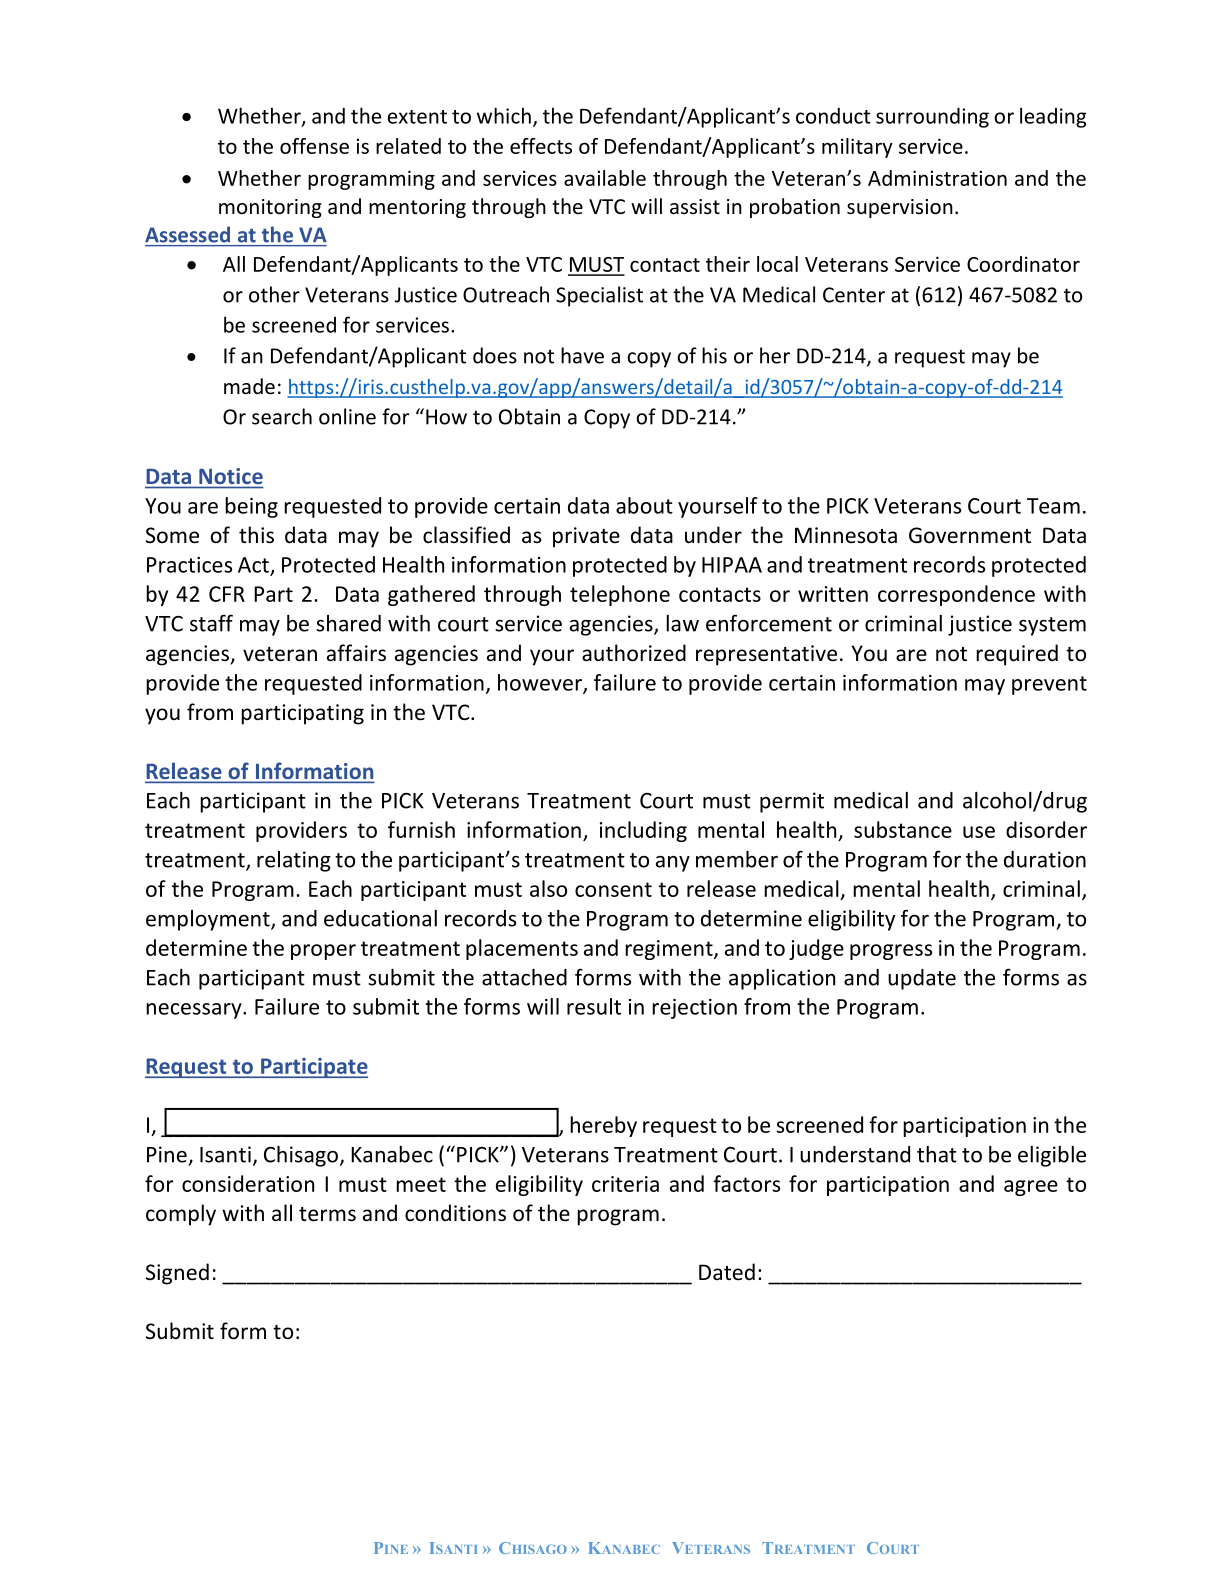 This screenshot has height=1594, width=1232. I want to click on affairs, so click(356, 653).
